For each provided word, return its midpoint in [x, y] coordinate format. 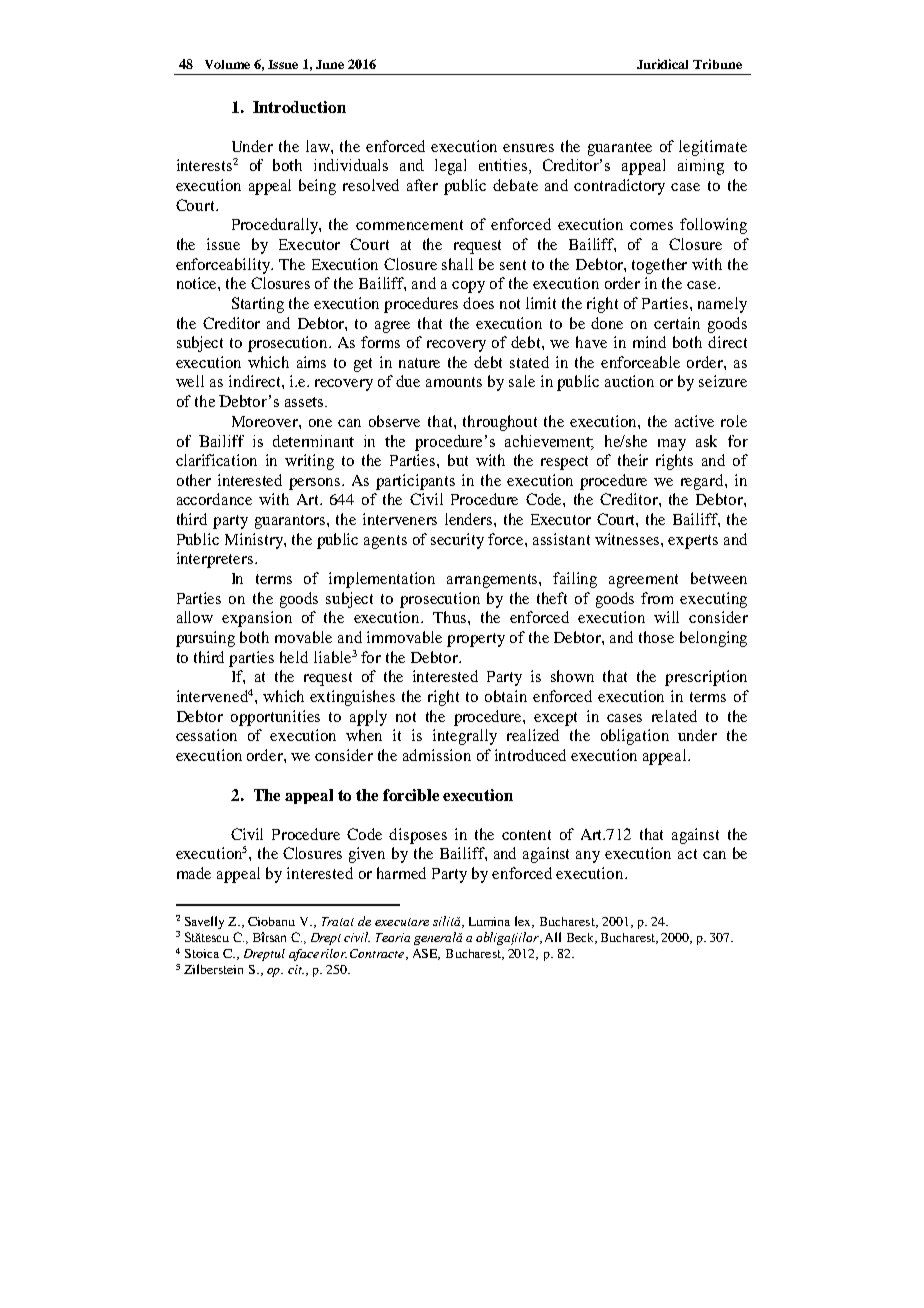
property [476, 640]
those [656, 637]
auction [629, 381]
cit [296, 969]
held [294, 657]
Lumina [489, 921]
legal [450, 167]
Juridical [662, 64]
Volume [227, 64]
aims [311, 362]
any [588, 857]
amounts [454, 382]
